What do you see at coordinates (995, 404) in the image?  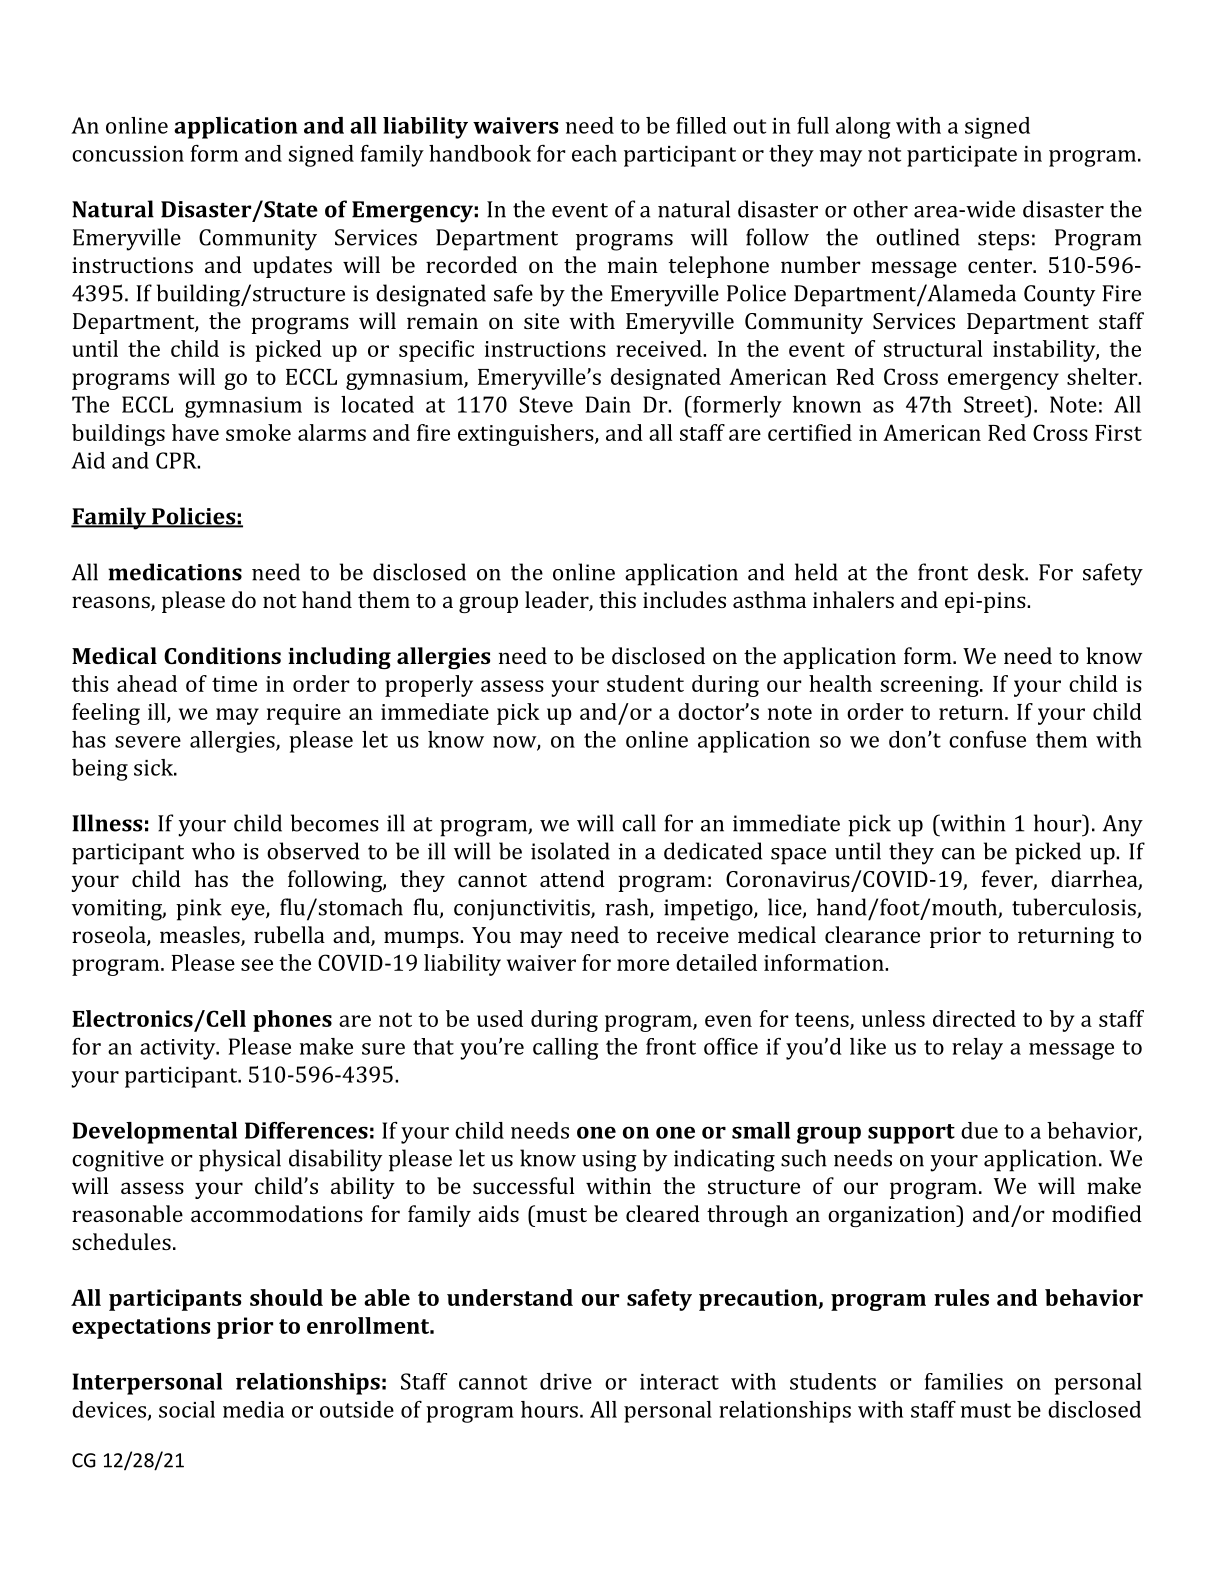 I see `Street` at bounding box center [995, 404].
